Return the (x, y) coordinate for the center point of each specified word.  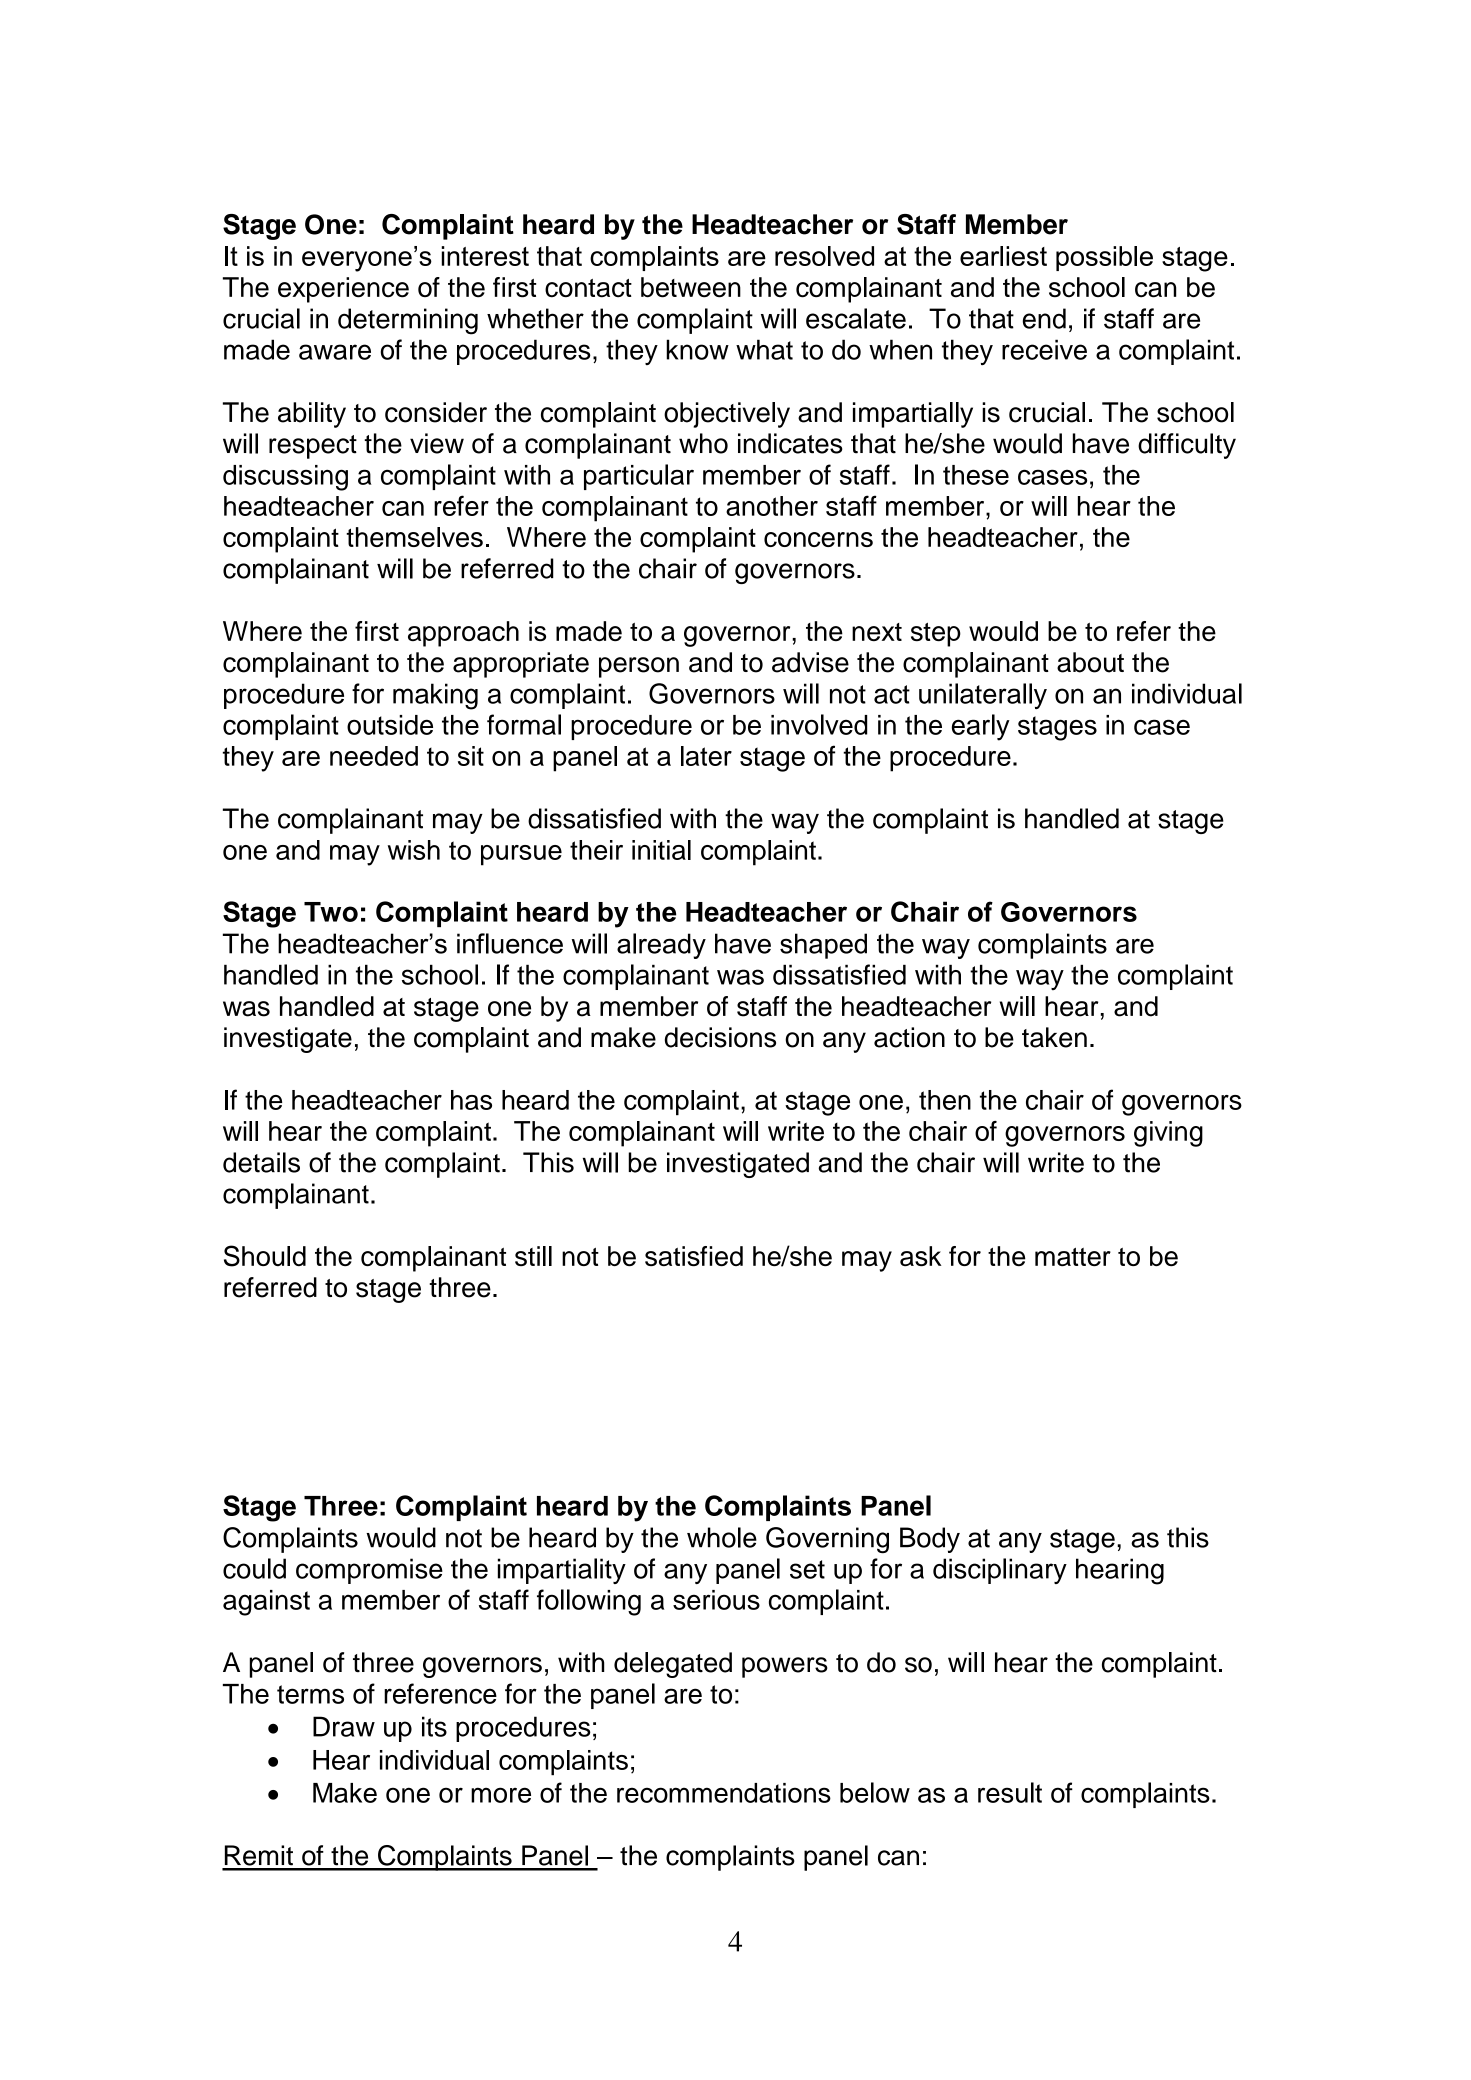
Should (265, 1256)
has (471, 1100)
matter (1073, 1257)
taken (1054, 1037)
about (1090, 662)
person (639, 667)
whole (722, 1537)
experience (343, 290)
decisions (720, 1037)
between (691, 287)
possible (1104, 258)
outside (390, 725)
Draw (344, 1726)
